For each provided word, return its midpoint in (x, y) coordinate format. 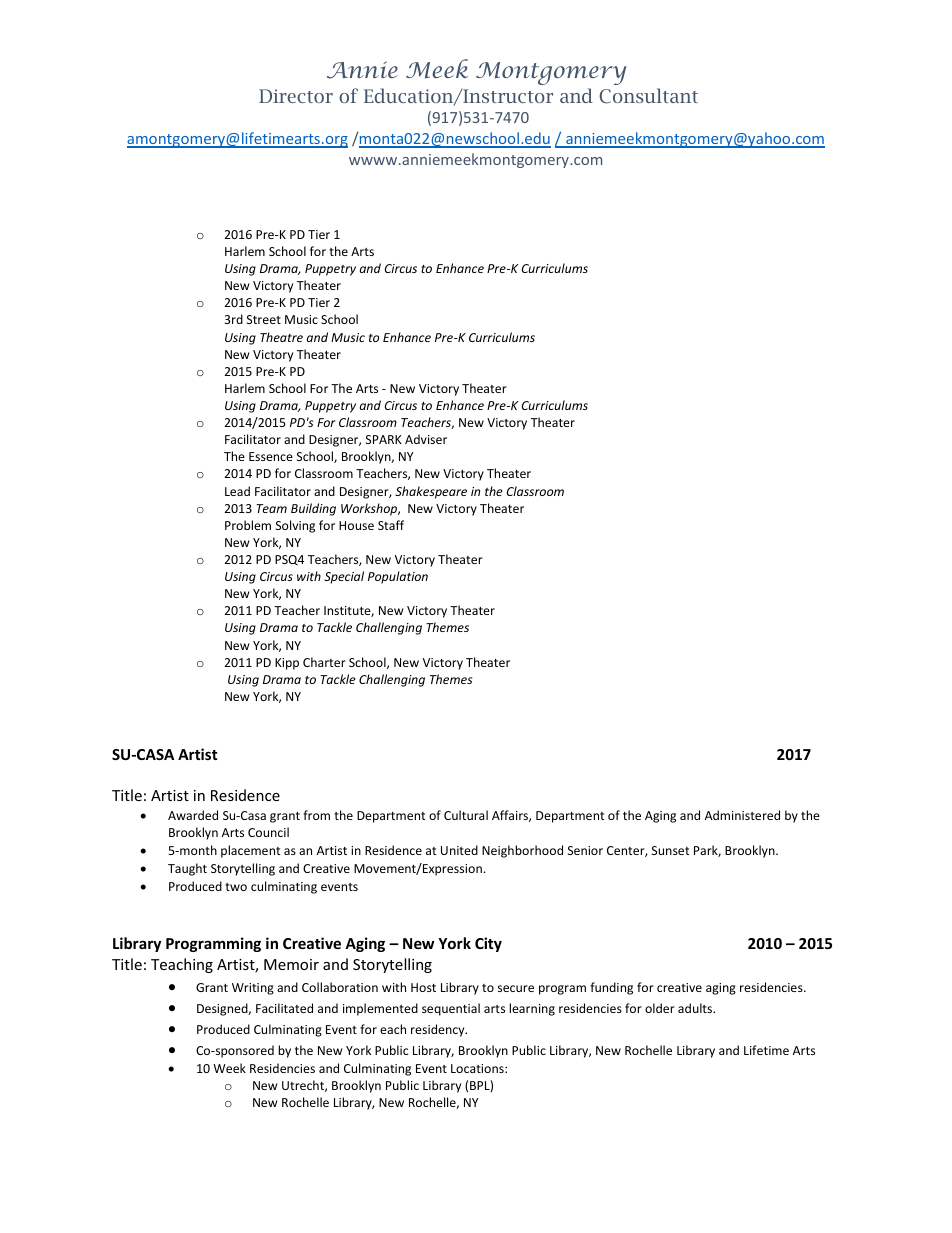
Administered (742, 815)
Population (398, 577)
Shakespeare (431, 492)
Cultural (466, 815)
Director (296, 96)
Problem (248, 525)
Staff (391, 525)
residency (439, 1030)
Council (268, 832)
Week (229, 1068)
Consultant (649, 96)
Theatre (281, 337)
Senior (585, 850)
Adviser (426, 439)
